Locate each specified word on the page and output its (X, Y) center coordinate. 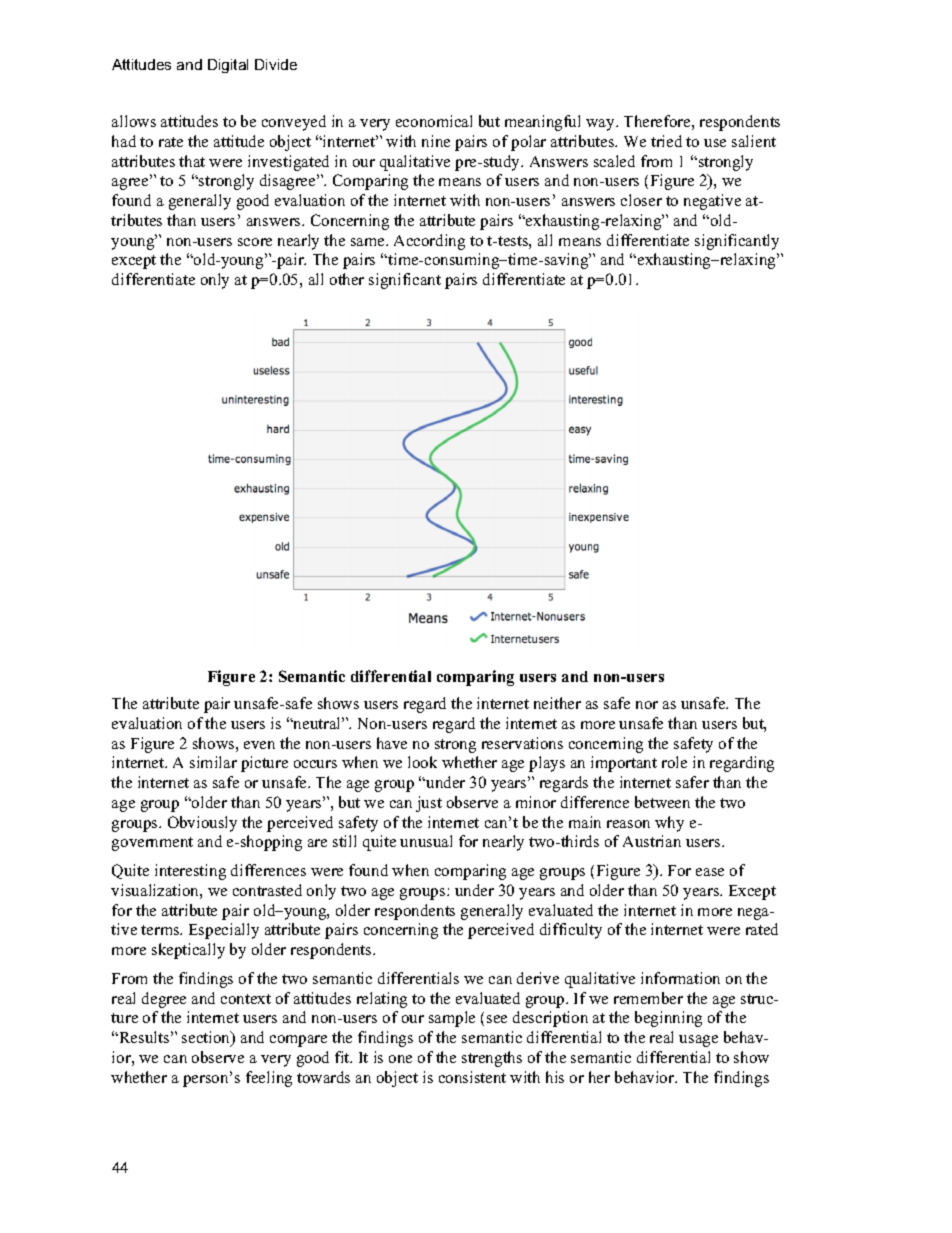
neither (557, 703)
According (429, 242)
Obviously (202, 824)
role (674, 762)
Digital (228, 66)
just (429, 804)
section (207, 1038)
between (662, 802)
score (255, 242)
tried (666, 141)
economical (434, 121)
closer (641, 200)
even (259, 745)
